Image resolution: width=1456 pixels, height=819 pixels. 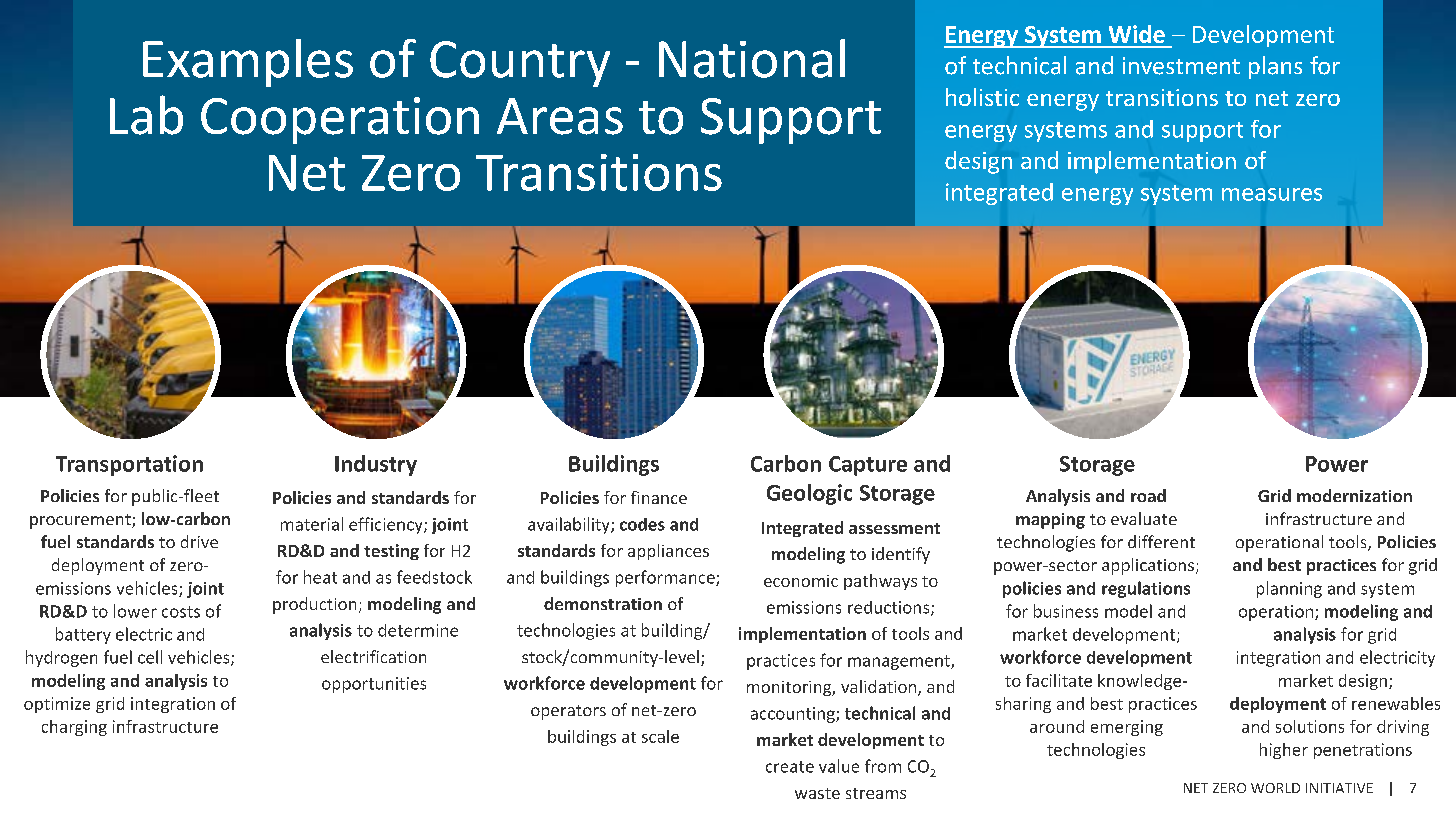 What do you see at coordinates (1148, 495) in the screenshot?
I see `road` at bounding box center [1148, 495].
